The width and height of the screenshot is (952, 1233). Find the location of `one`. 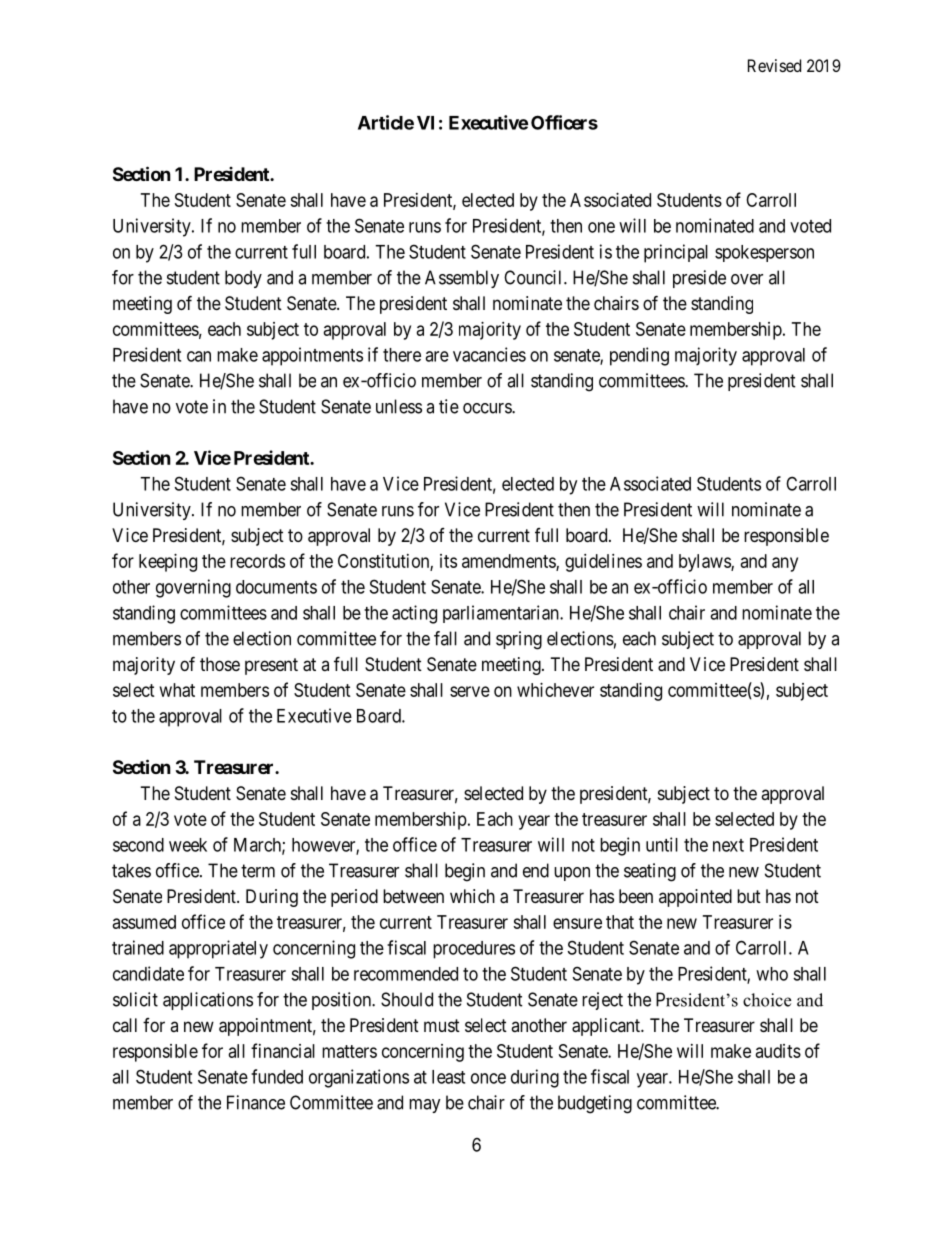

one is located at coordinates (601, 227).
